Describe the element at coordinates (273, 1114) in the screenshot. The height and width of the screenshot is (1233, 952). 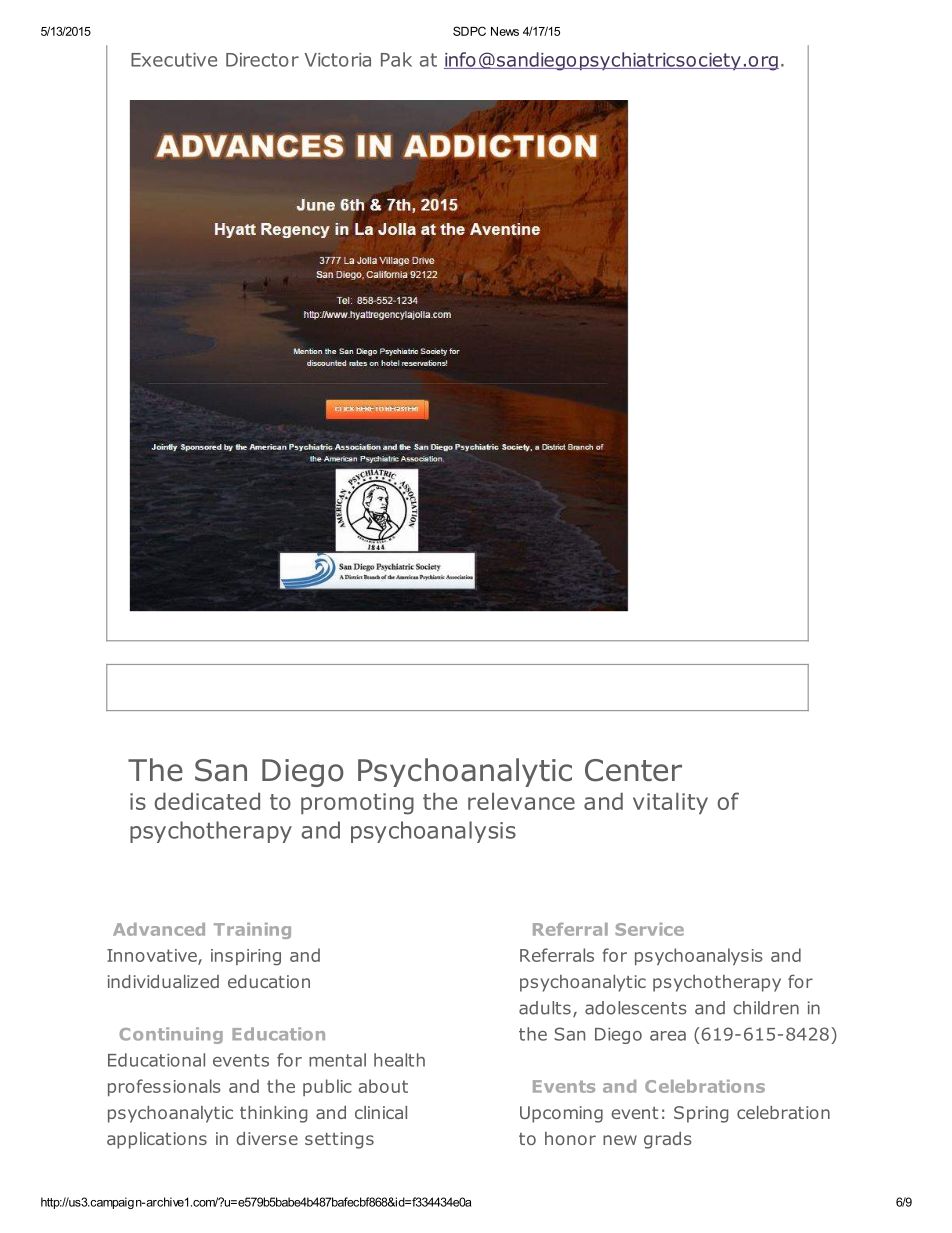
I see `thinking` at that location.
